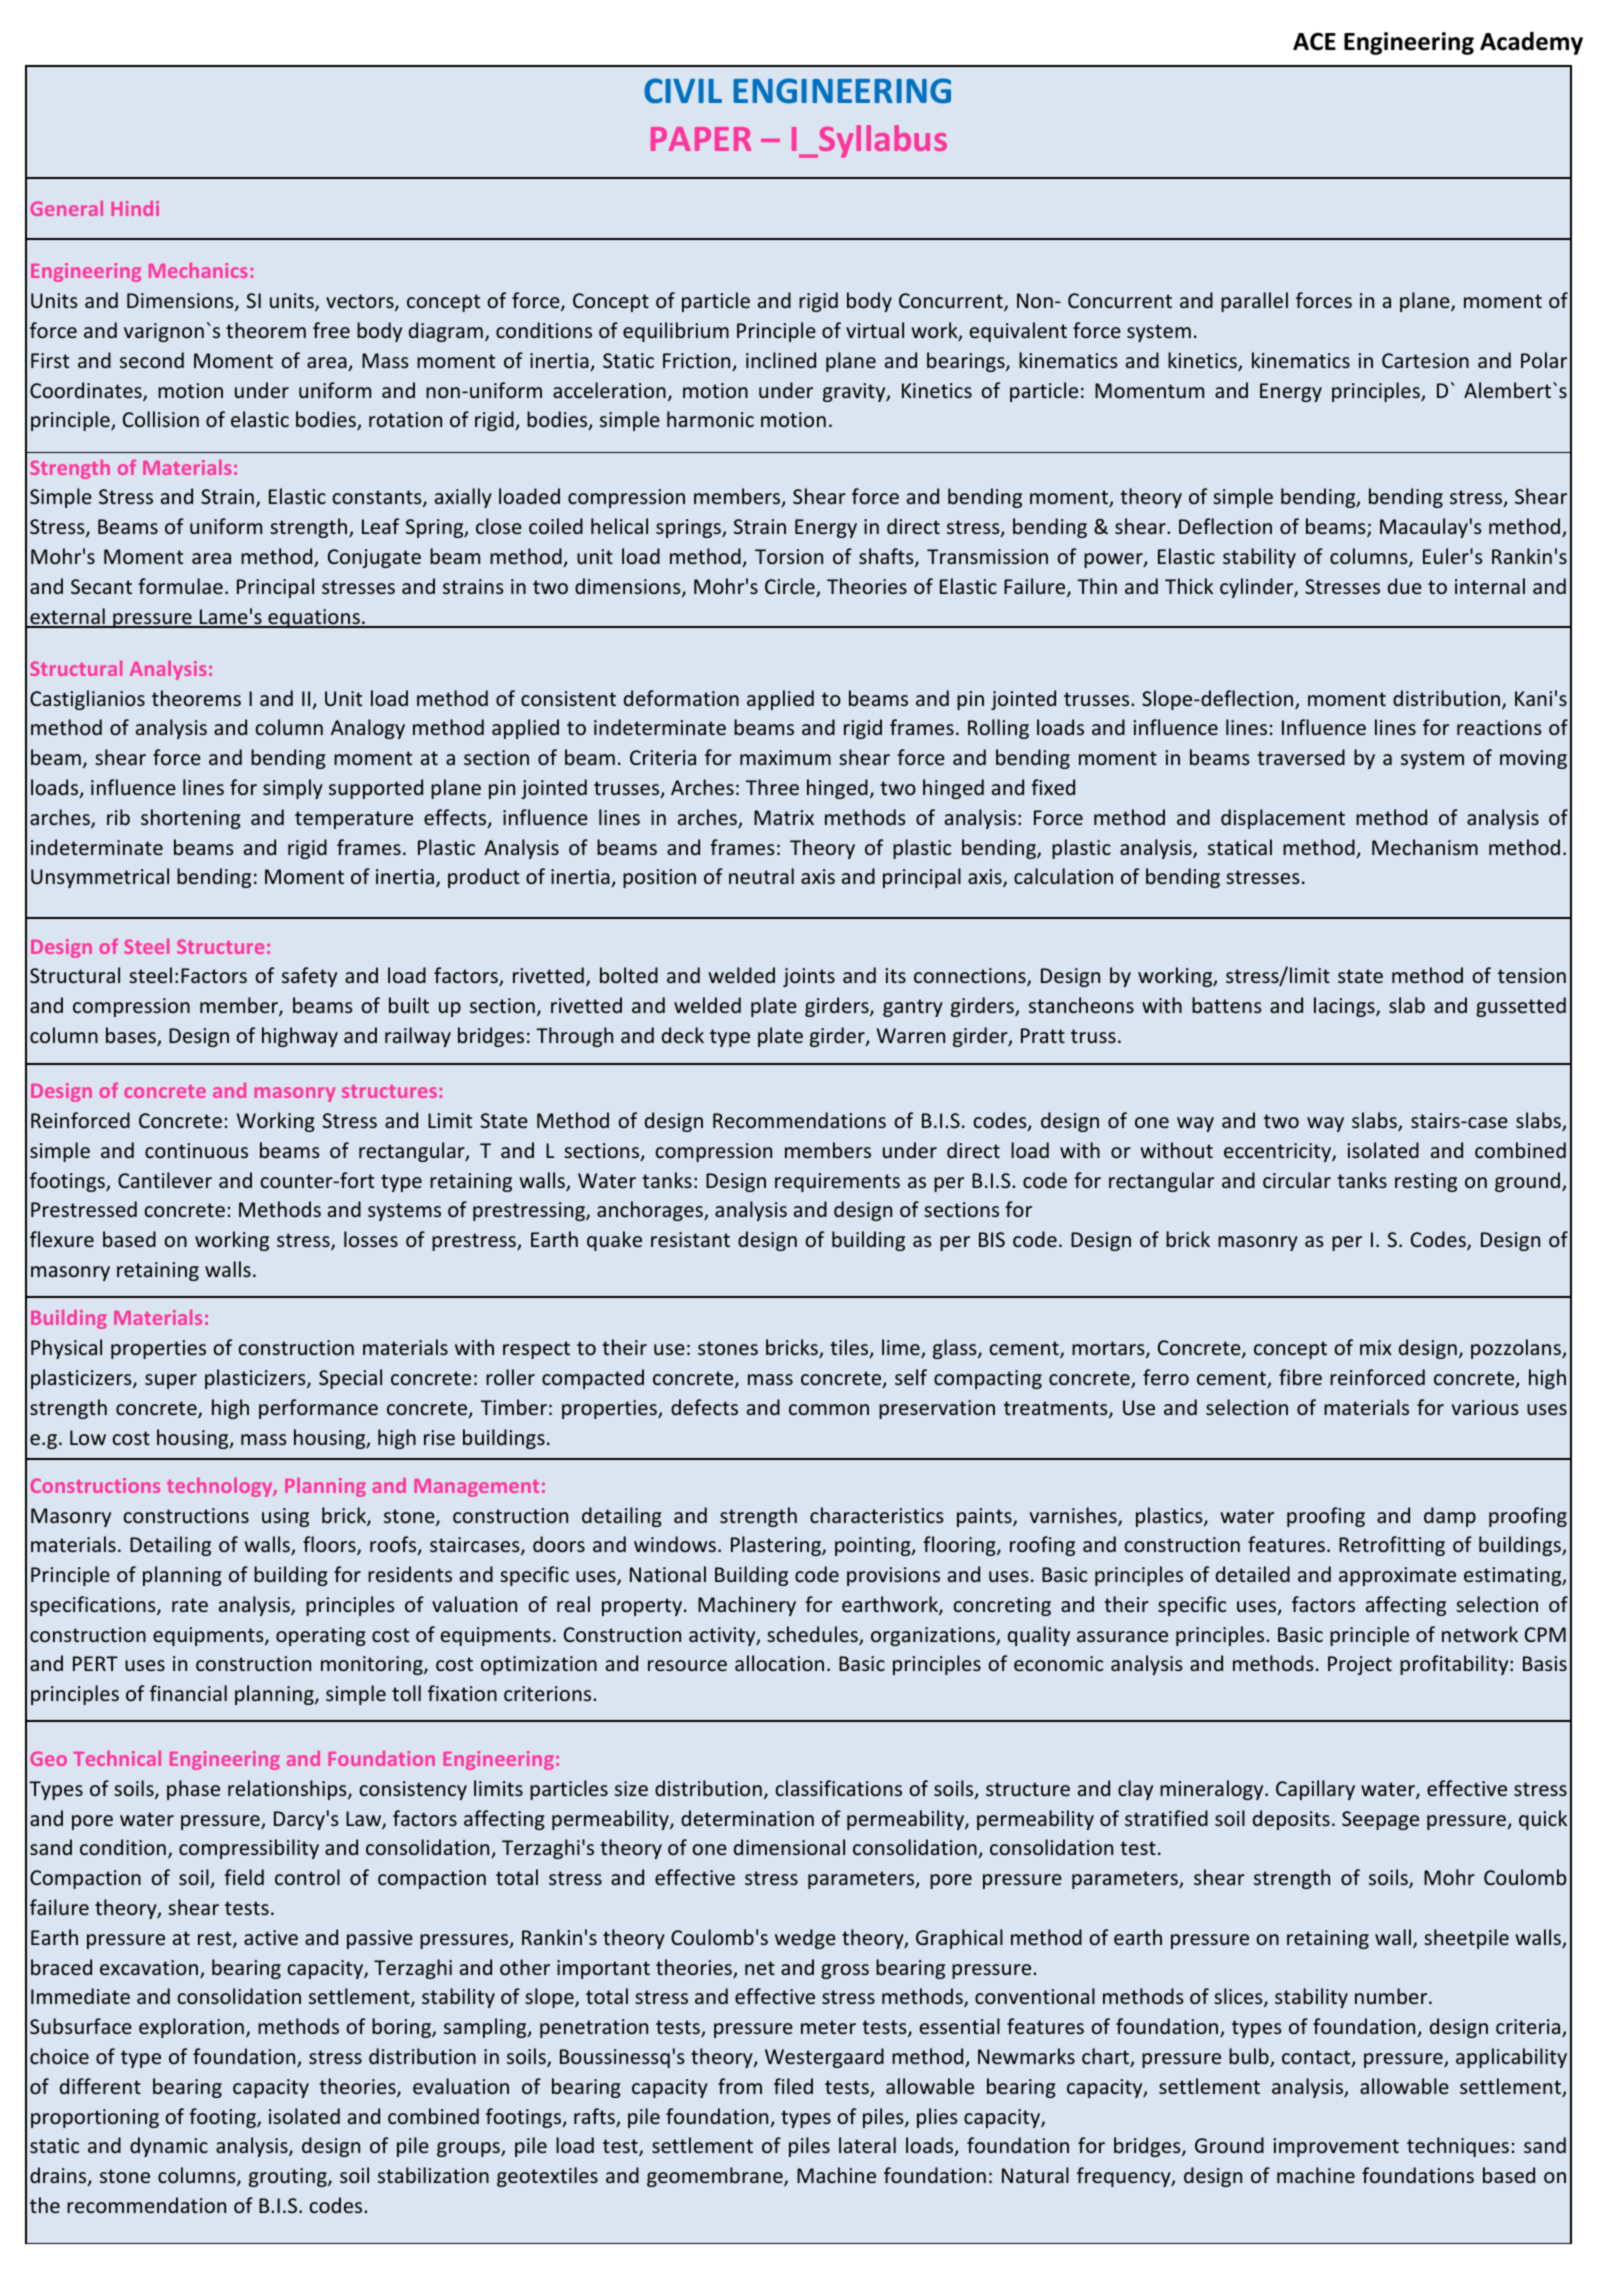 The height and width of the screenshot is (2274, 1608). Describe the element at coordinates (785, 757) in the screenshot. I see `maximum` at that location.
